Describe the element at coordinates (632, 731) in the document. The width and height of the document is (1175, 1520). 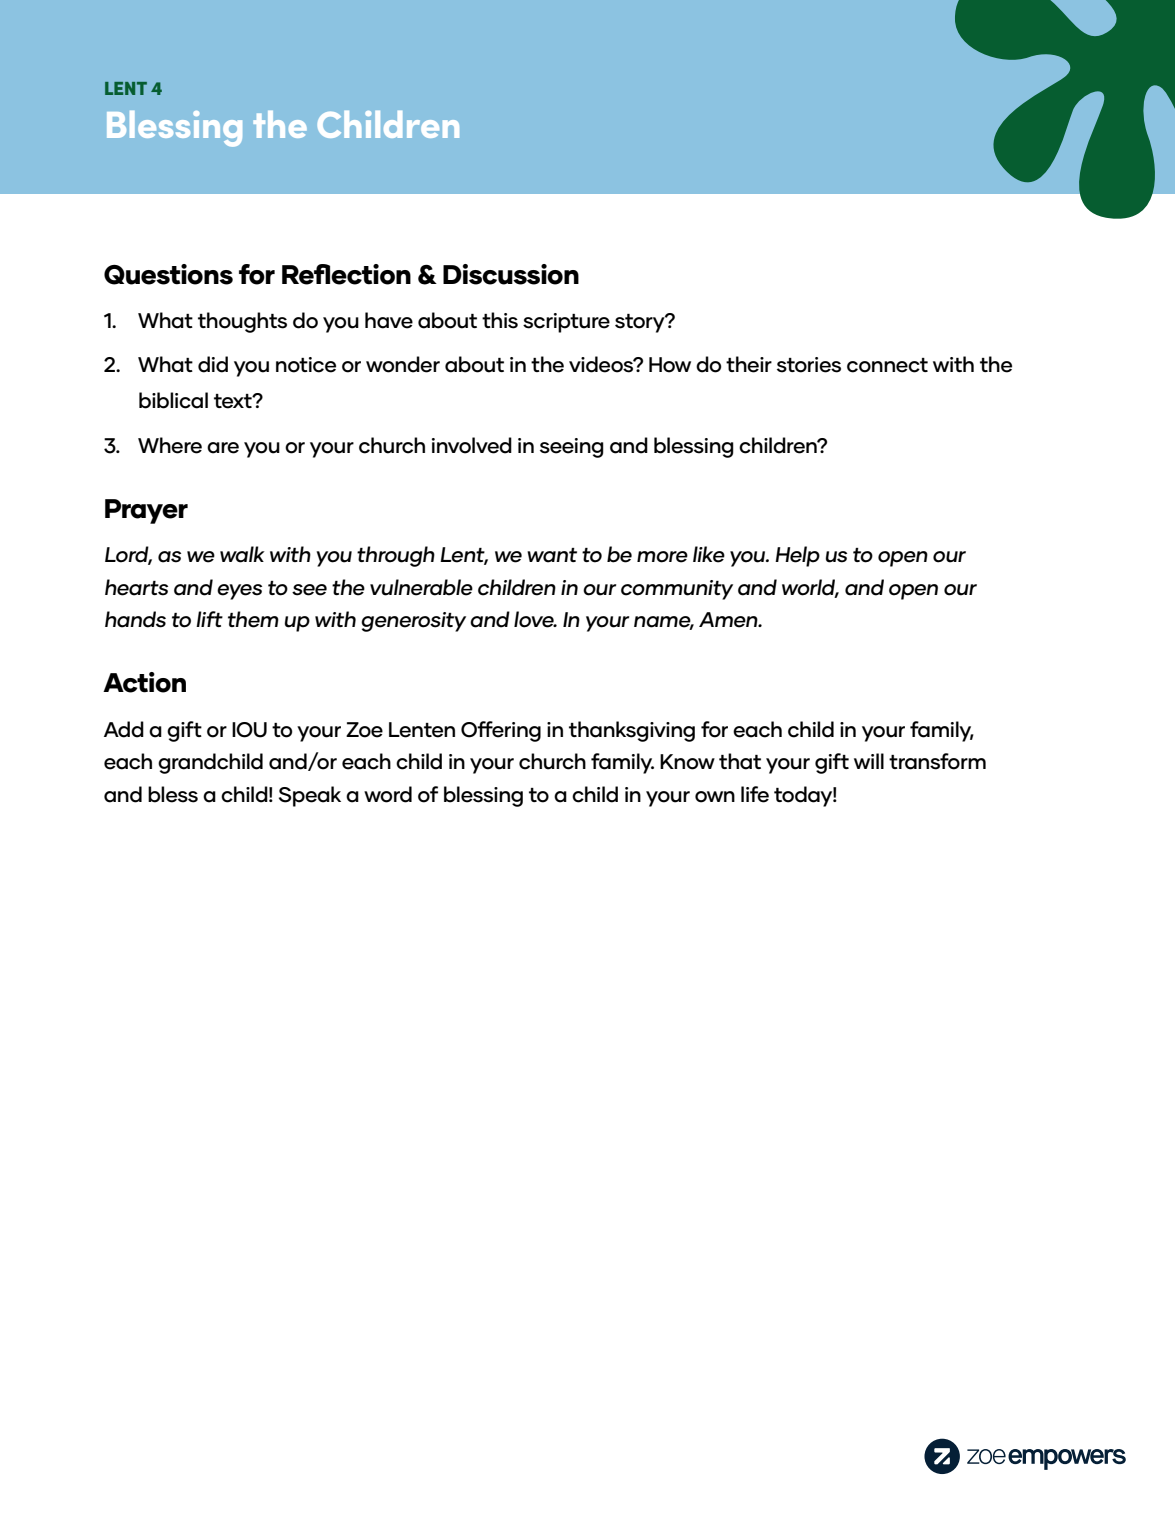
I see `thanksgiving` at that location.
